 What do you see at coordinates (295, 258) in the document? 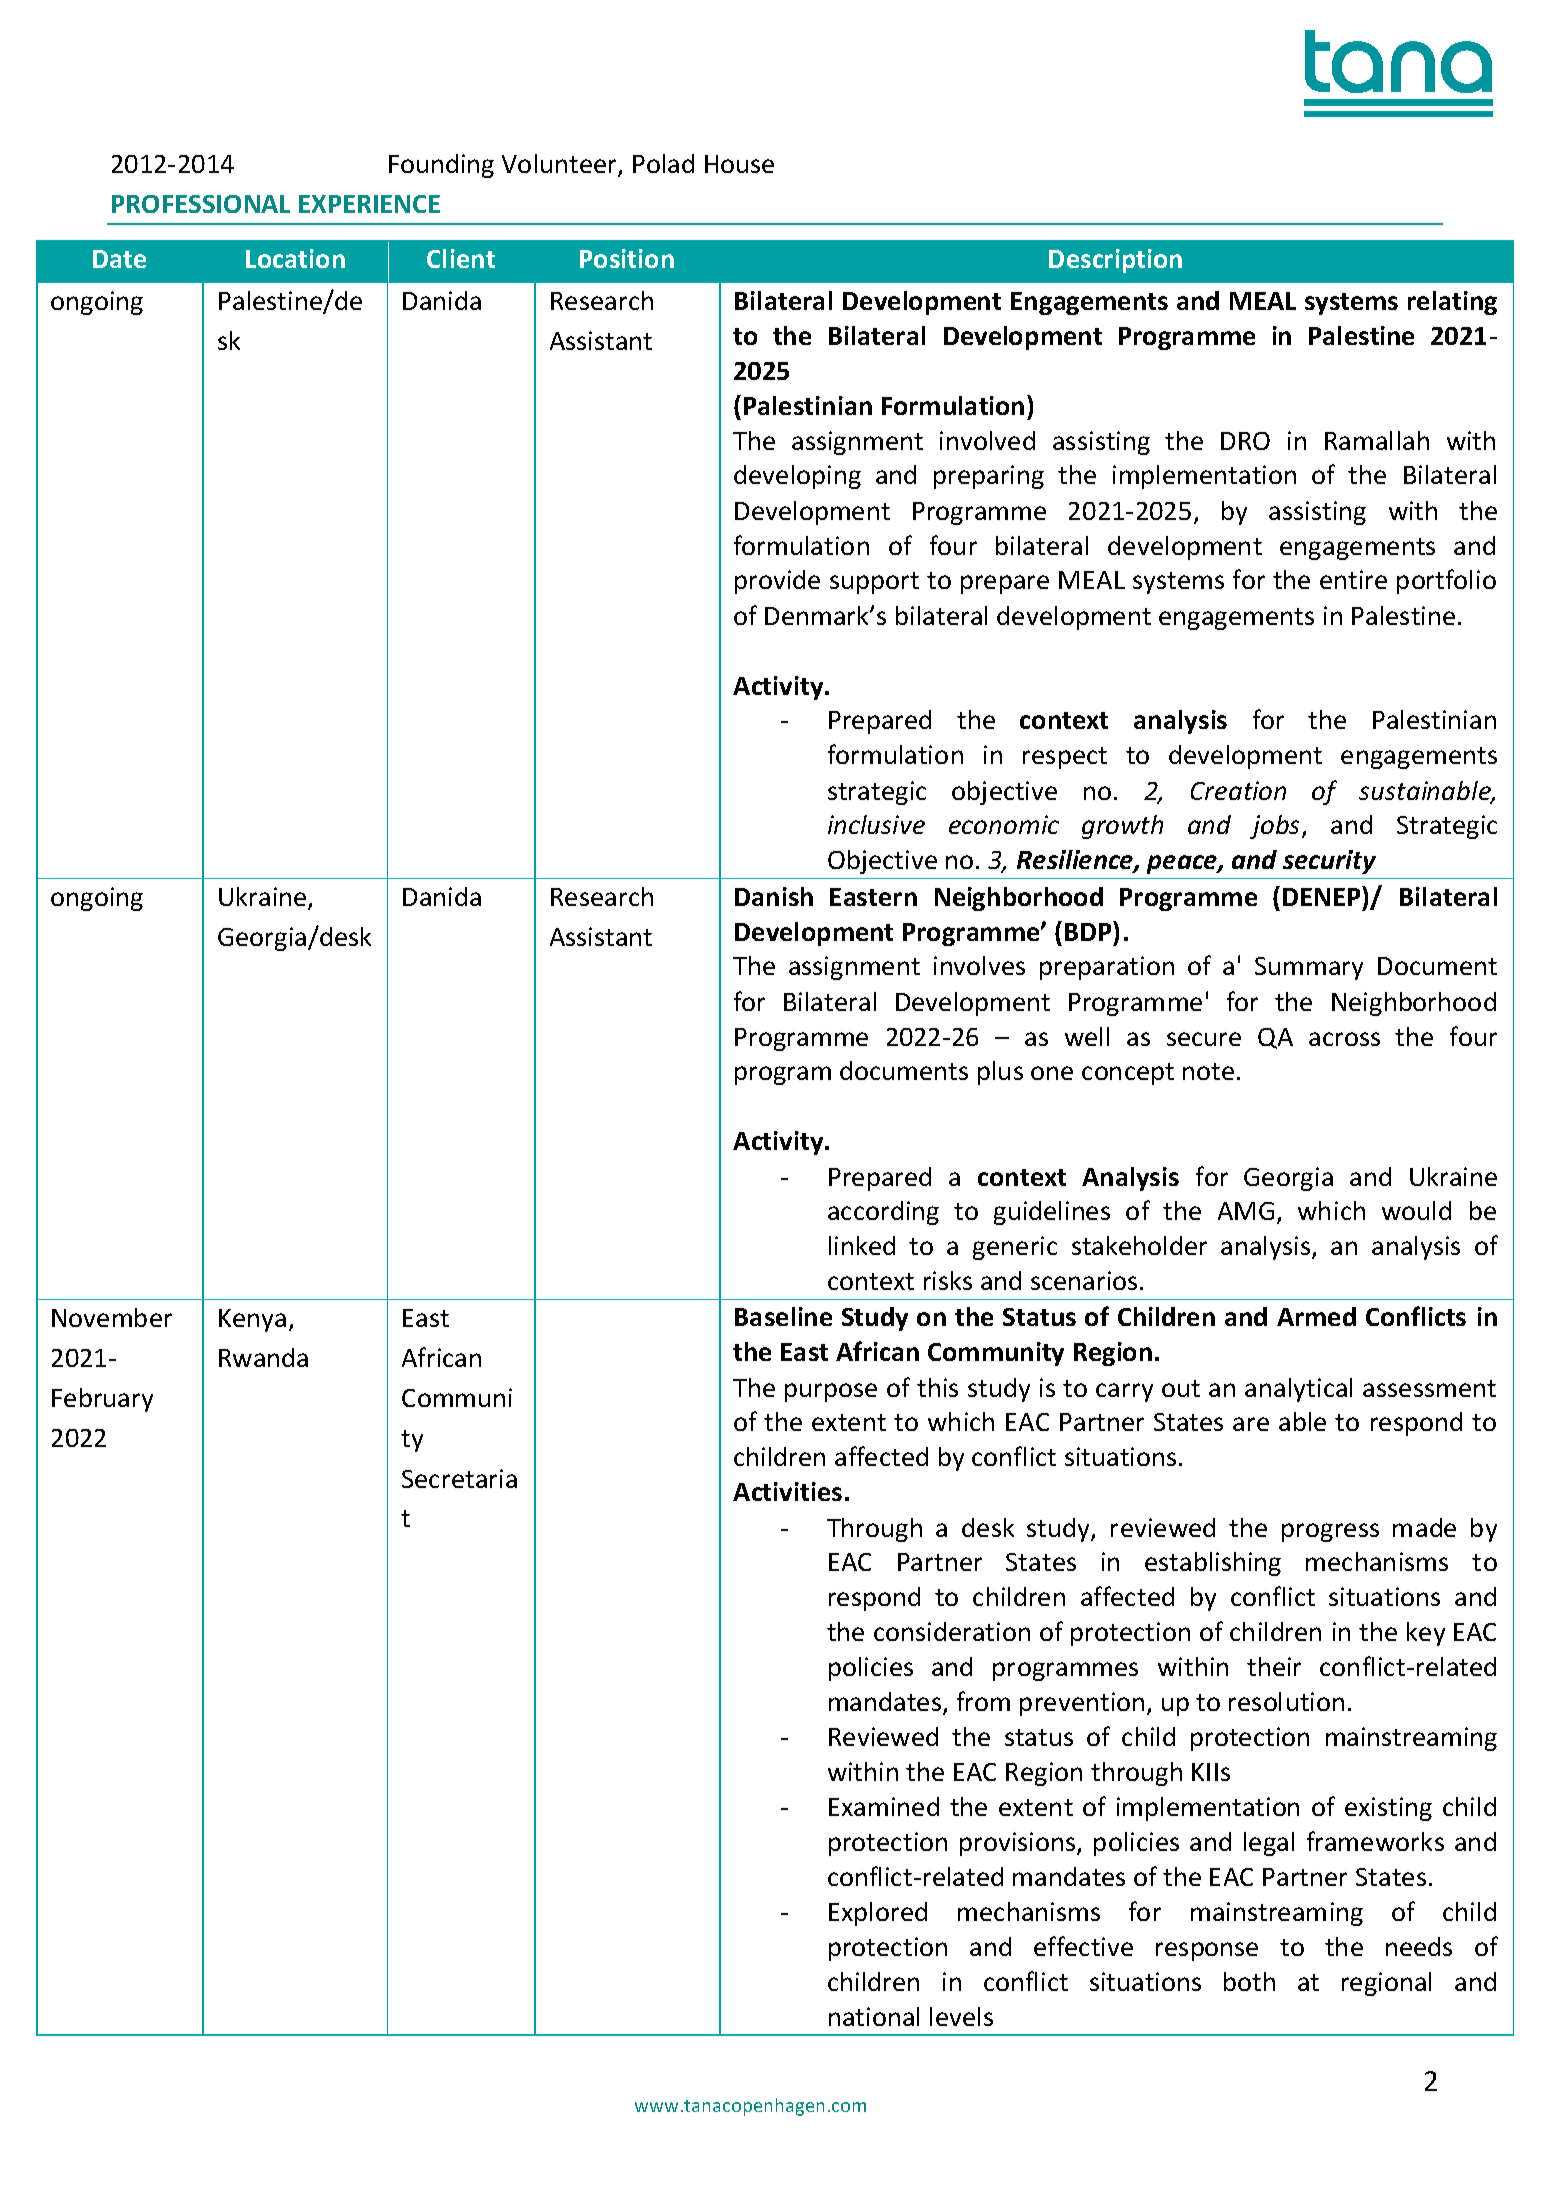
I see `Location` at bounding box center [295, 258].
